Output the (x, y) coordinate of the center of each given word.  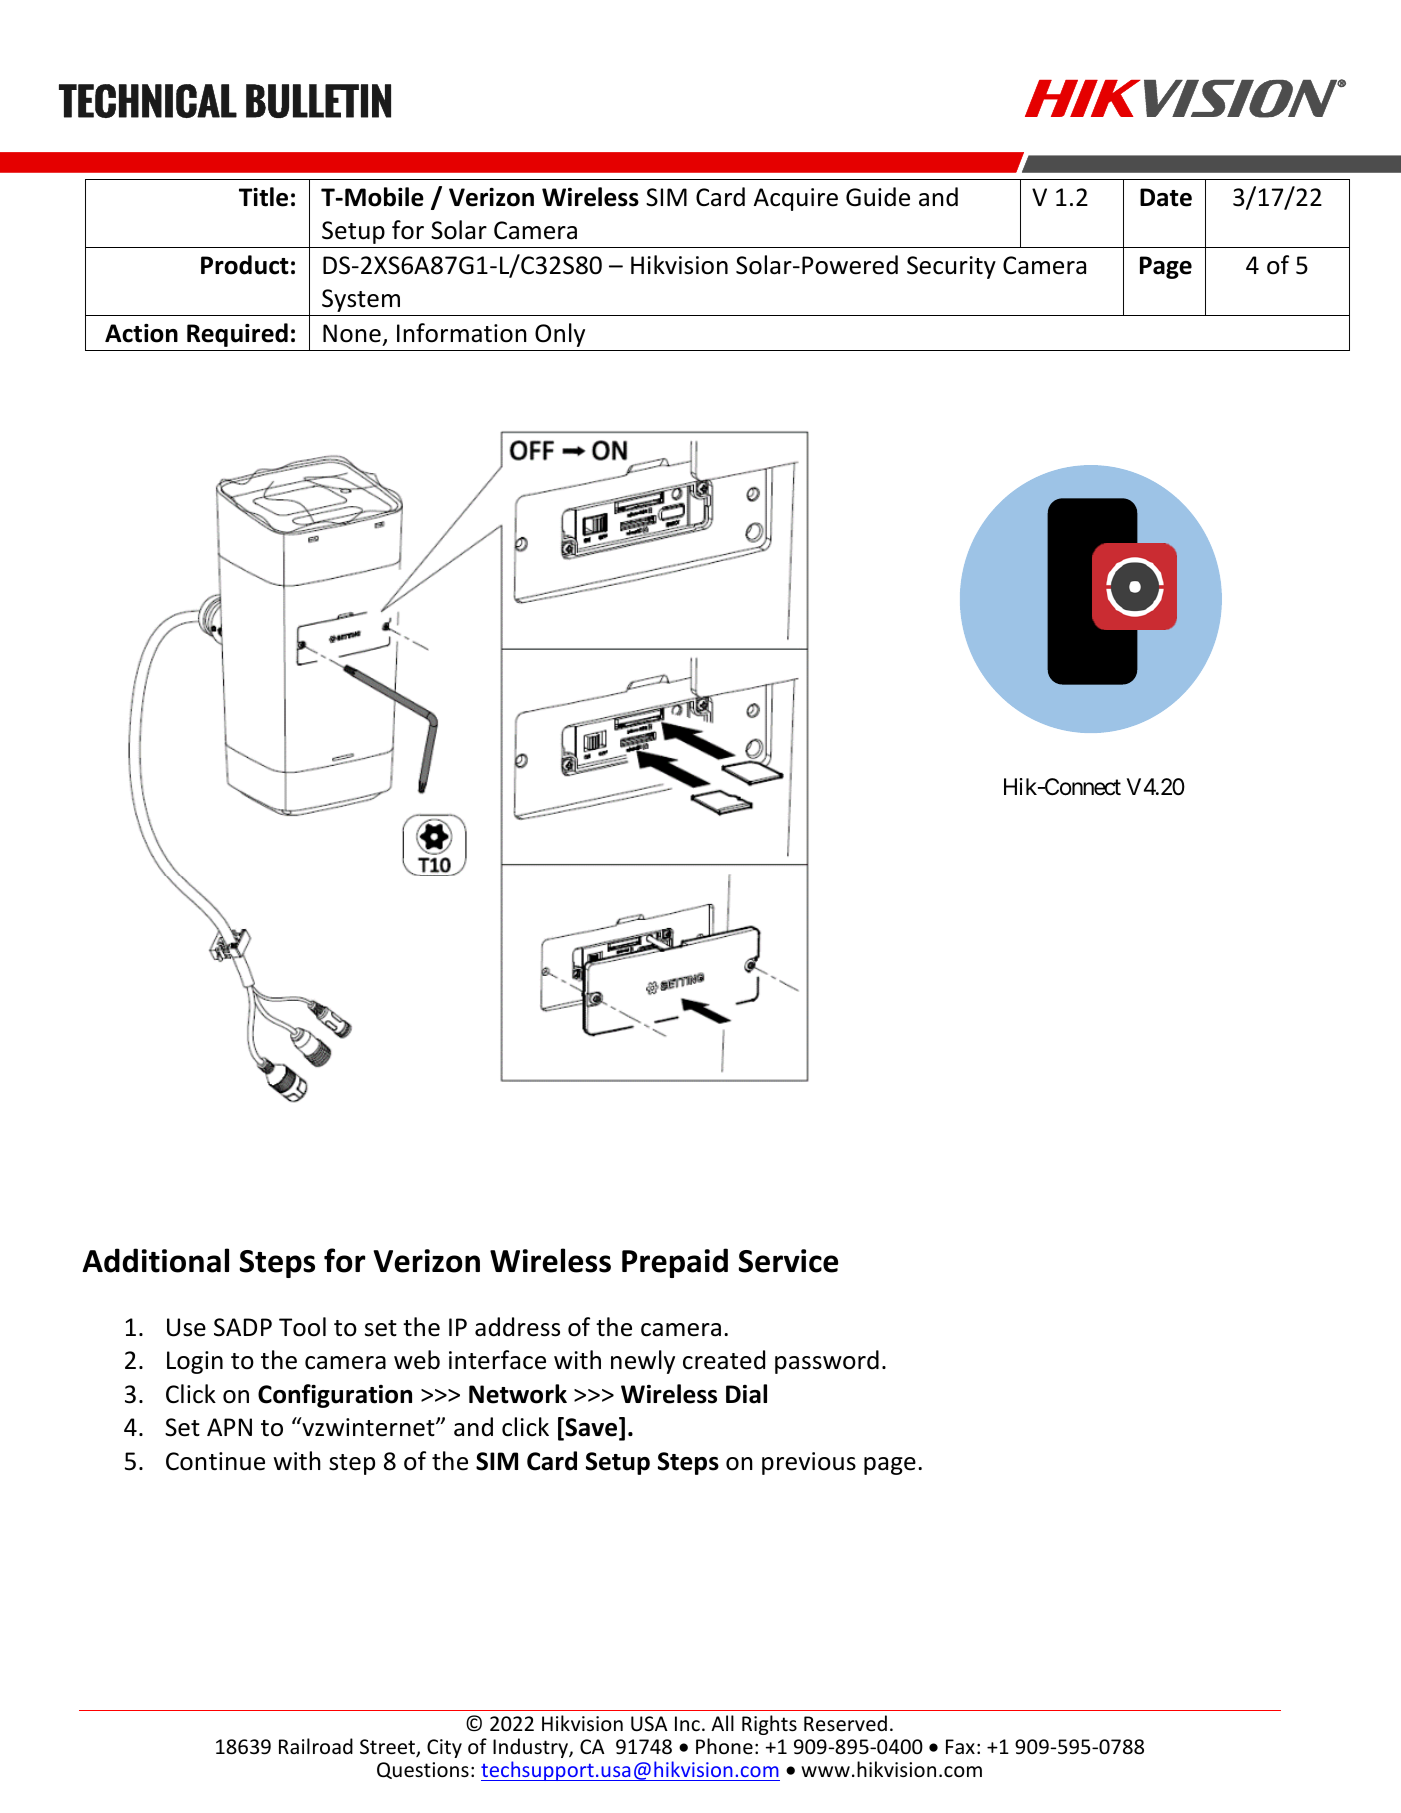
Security (951, 267)
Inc (687, 1723)
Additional (155, 1260)
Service (788, 1261)
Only (560, 335)
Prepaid (675, 1263)
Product (245, 265)
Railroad (316, 1746)
